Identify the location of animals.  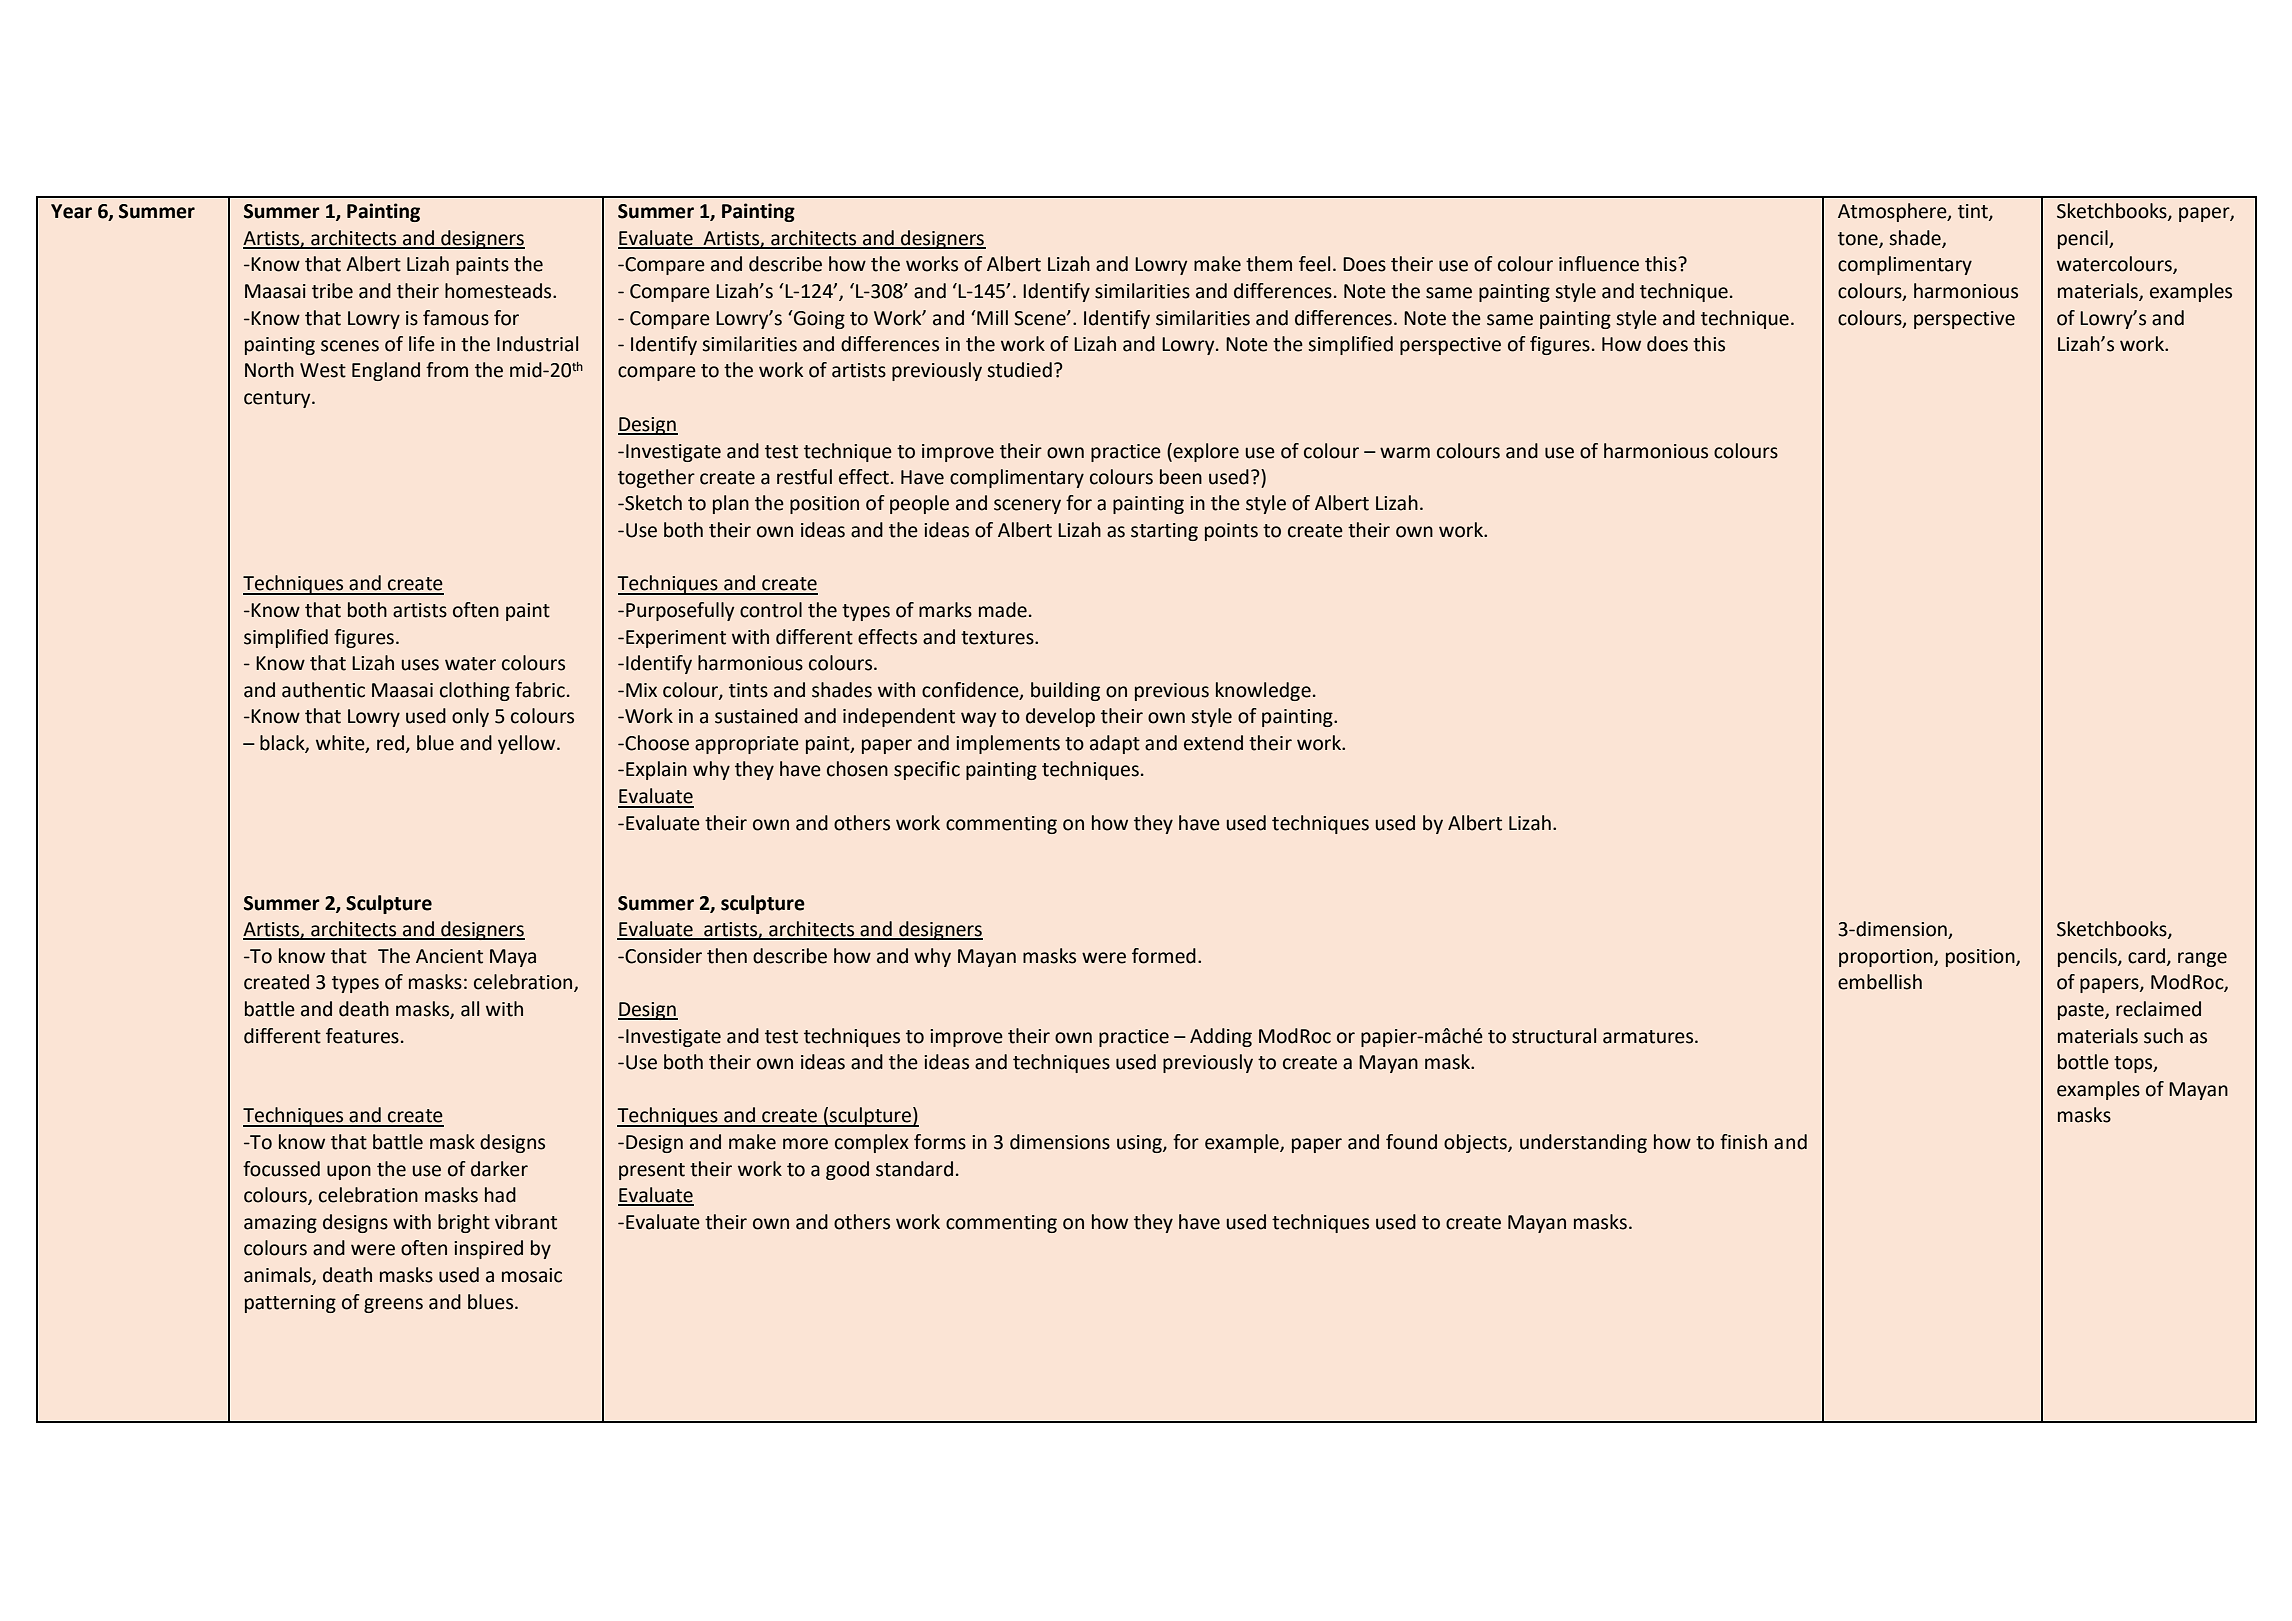
(278, 1275).
